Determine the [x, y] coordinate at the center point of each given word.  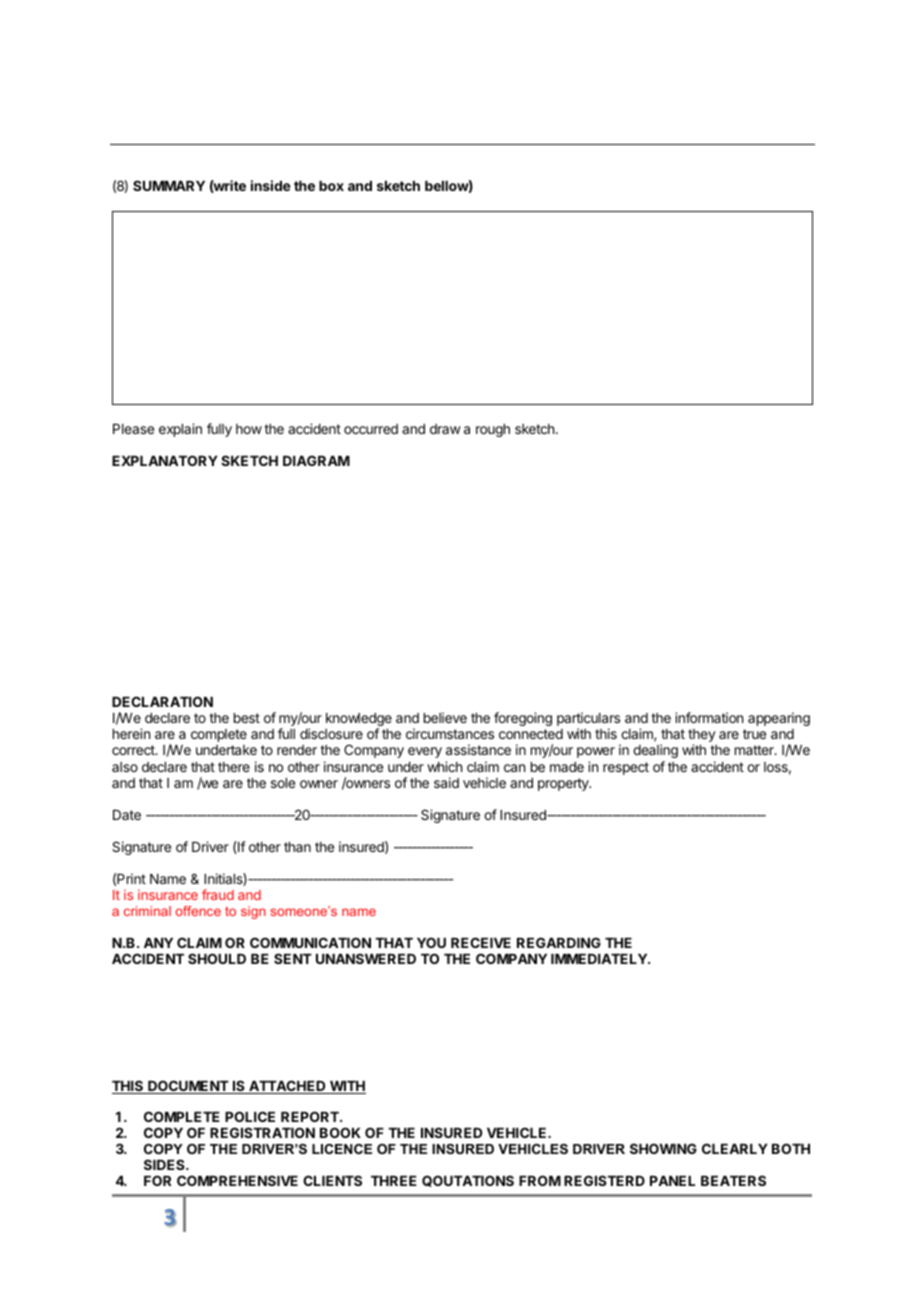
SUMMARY [169, 185]
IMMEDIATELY [600, 959]
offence [198, 911]
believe [445, 717]
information [709, 717]
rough [493, 430]
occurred [371, 429]
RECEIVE [481, 942]
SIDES [165, 1164]
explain [180, 430]
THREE [394, 1181]
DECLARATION [162, 701]
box [331, 186]
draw [445, 429]
